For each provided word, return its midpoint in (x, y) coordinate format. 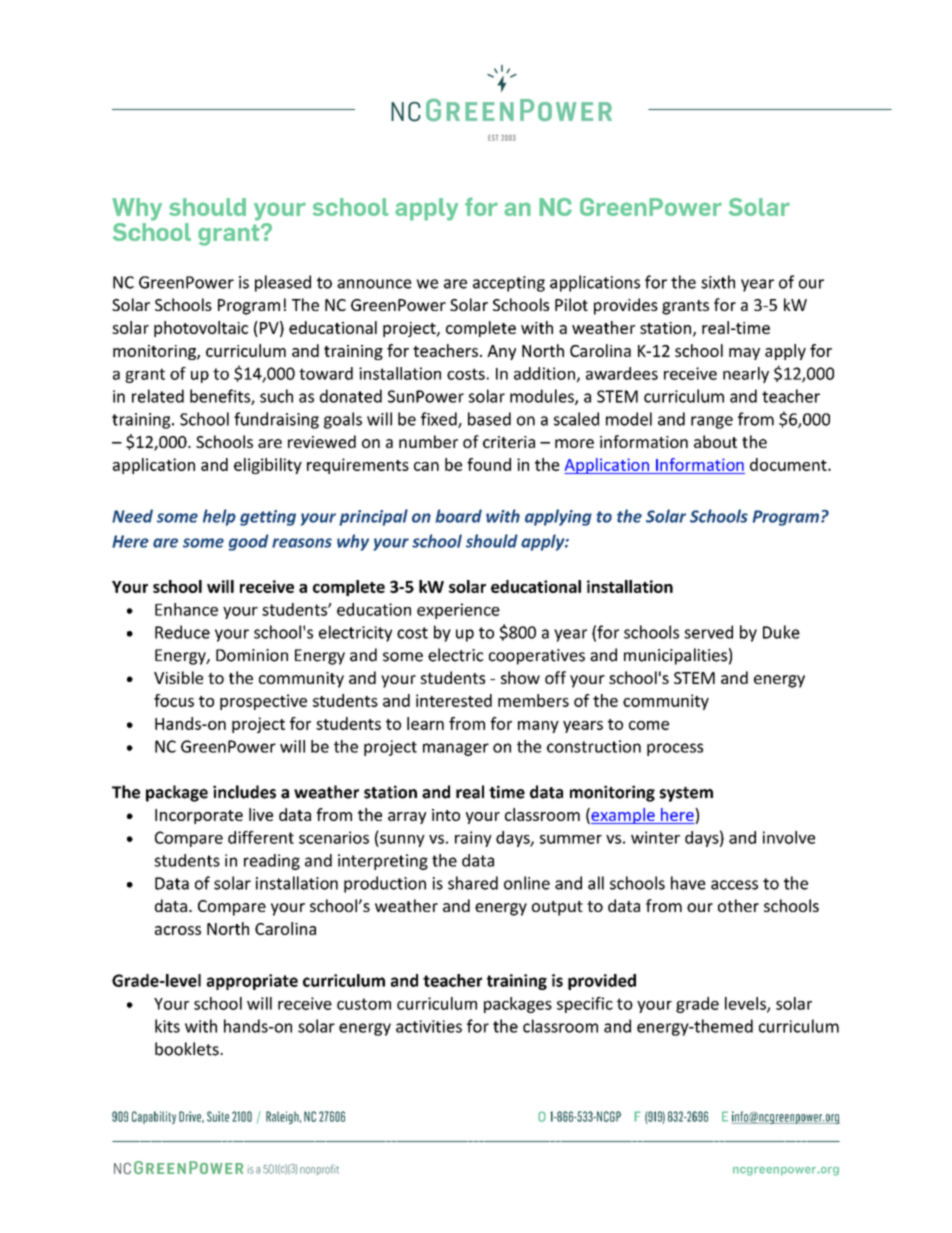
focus (174, 700)
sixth (718, 282)
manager (456, 749)
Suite (218, 1116)
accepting (509, 284)
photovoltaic (201, 329)
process (675, 749)
